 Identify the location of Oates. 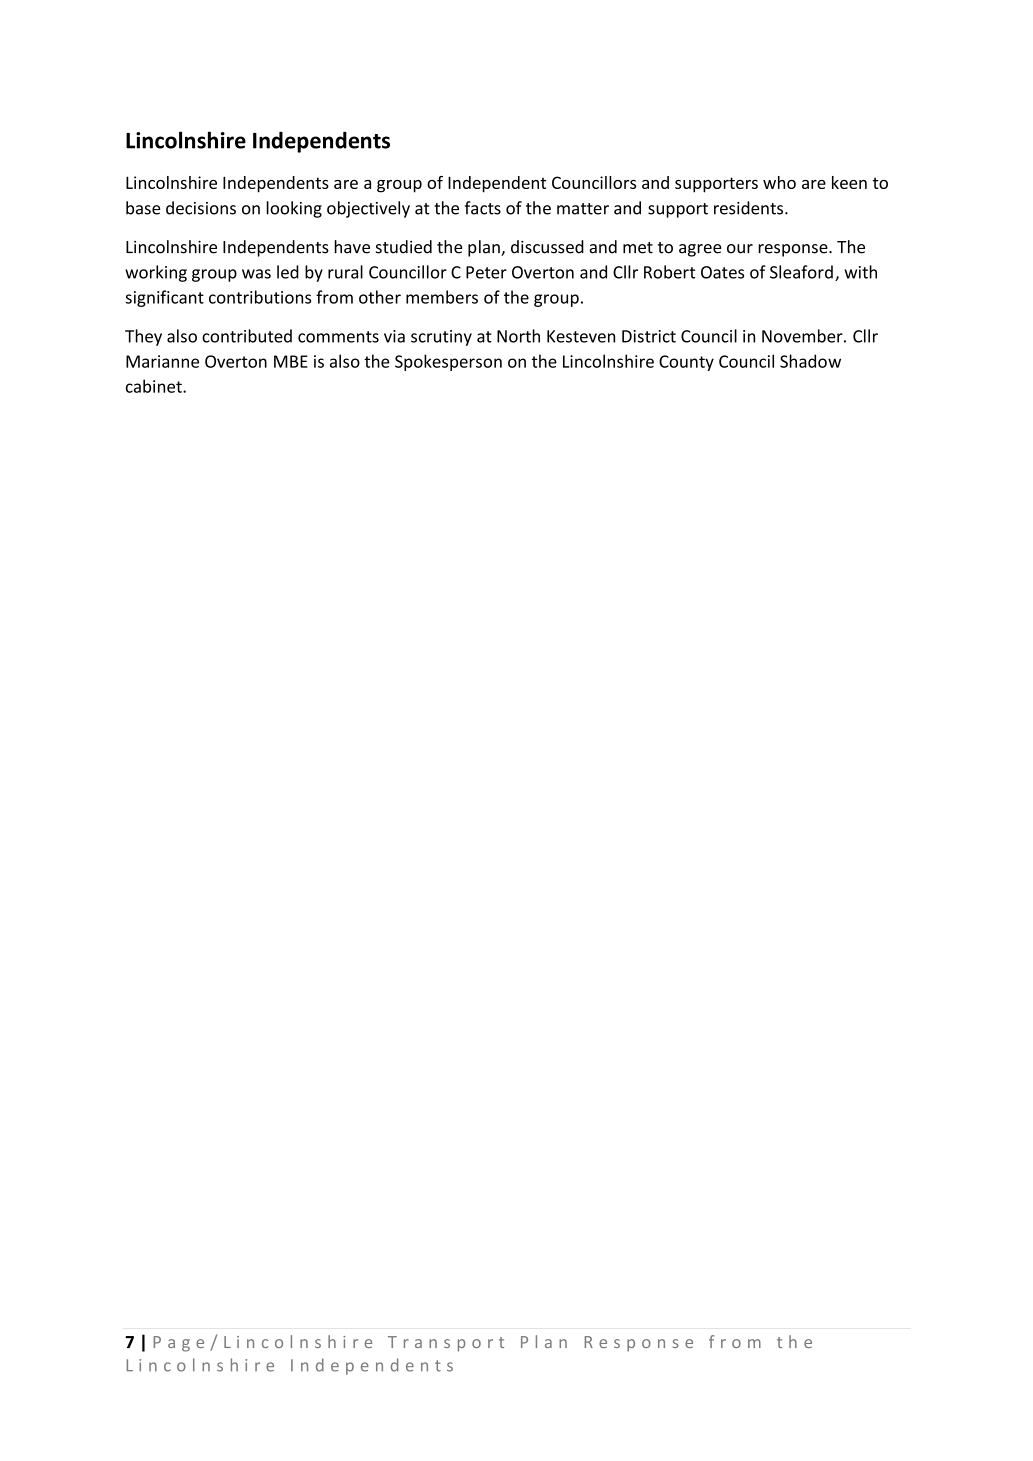
(722, 272).
